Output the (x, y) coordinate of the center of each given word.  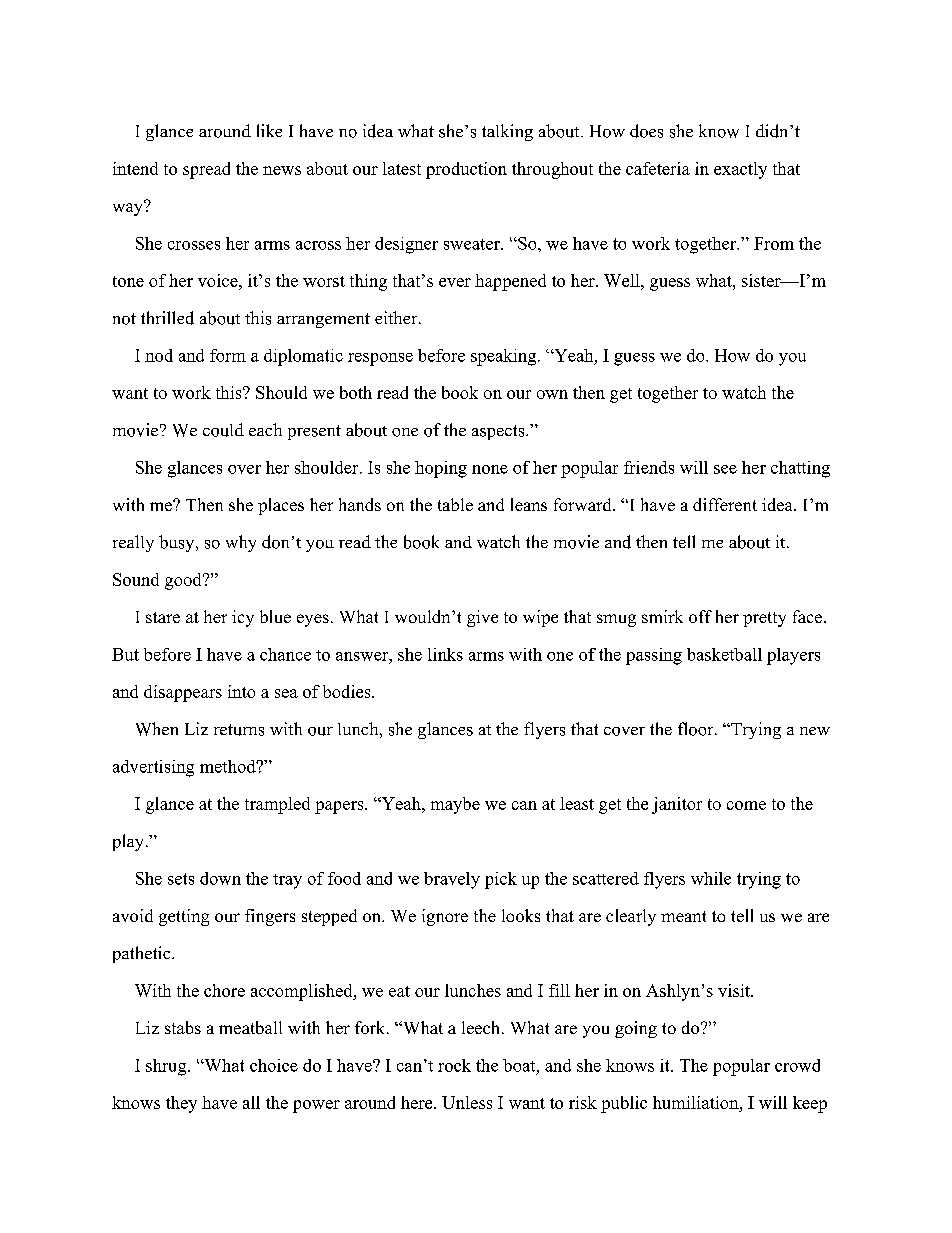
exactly (740, 170)
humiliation (697, 1102)
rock (454, 1065)
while (711, 878)
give (482, 618)
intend (135, 168)
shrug (167, 1067)
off (700, 616)
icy (243, 618)
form (228, 355)
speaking (505, 357)
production (466, 170)
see (725, 469)
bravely (452, 880)
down (220, 878)
